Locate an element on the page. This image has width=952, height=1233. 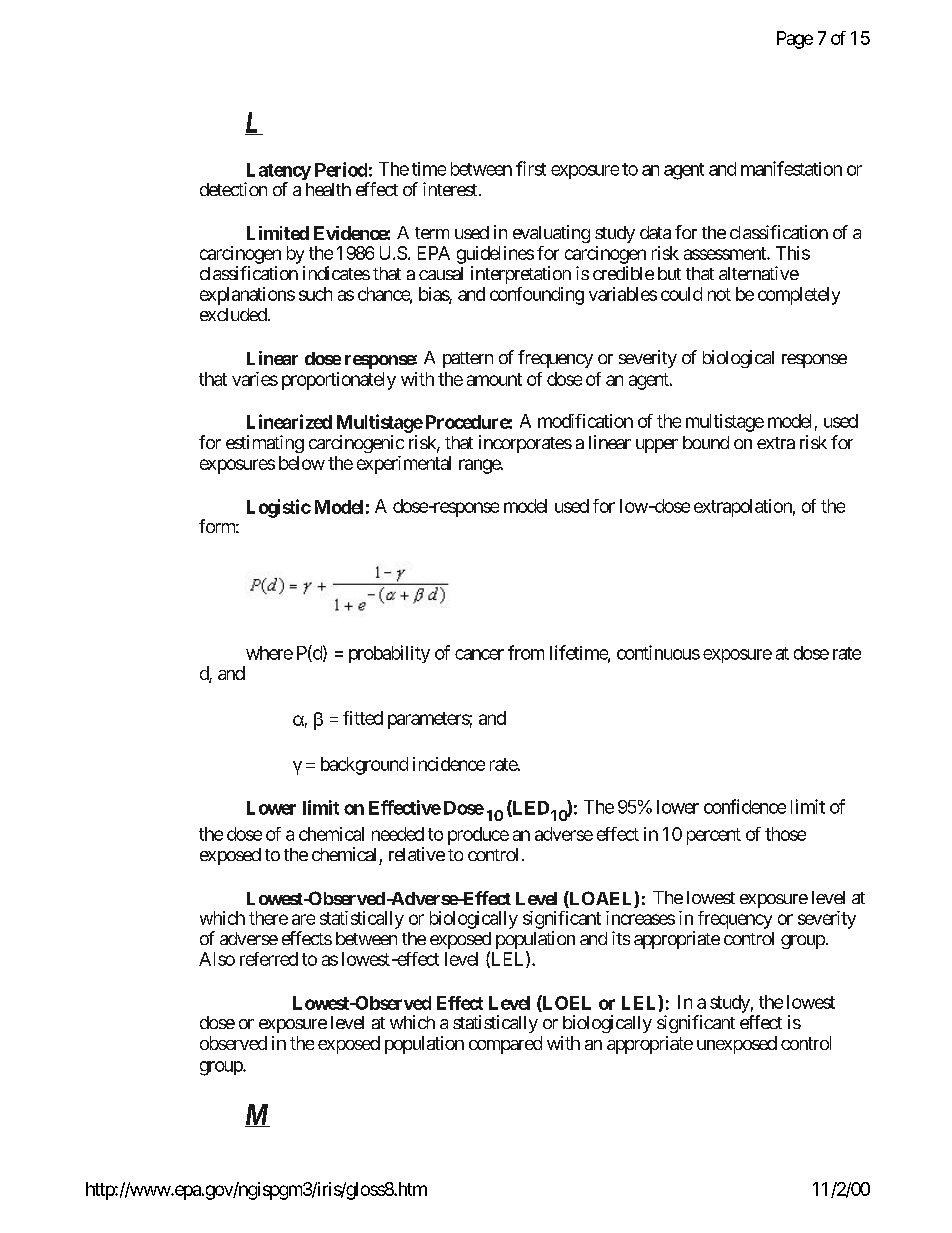
Latency is located at coordinates (278, 173).
